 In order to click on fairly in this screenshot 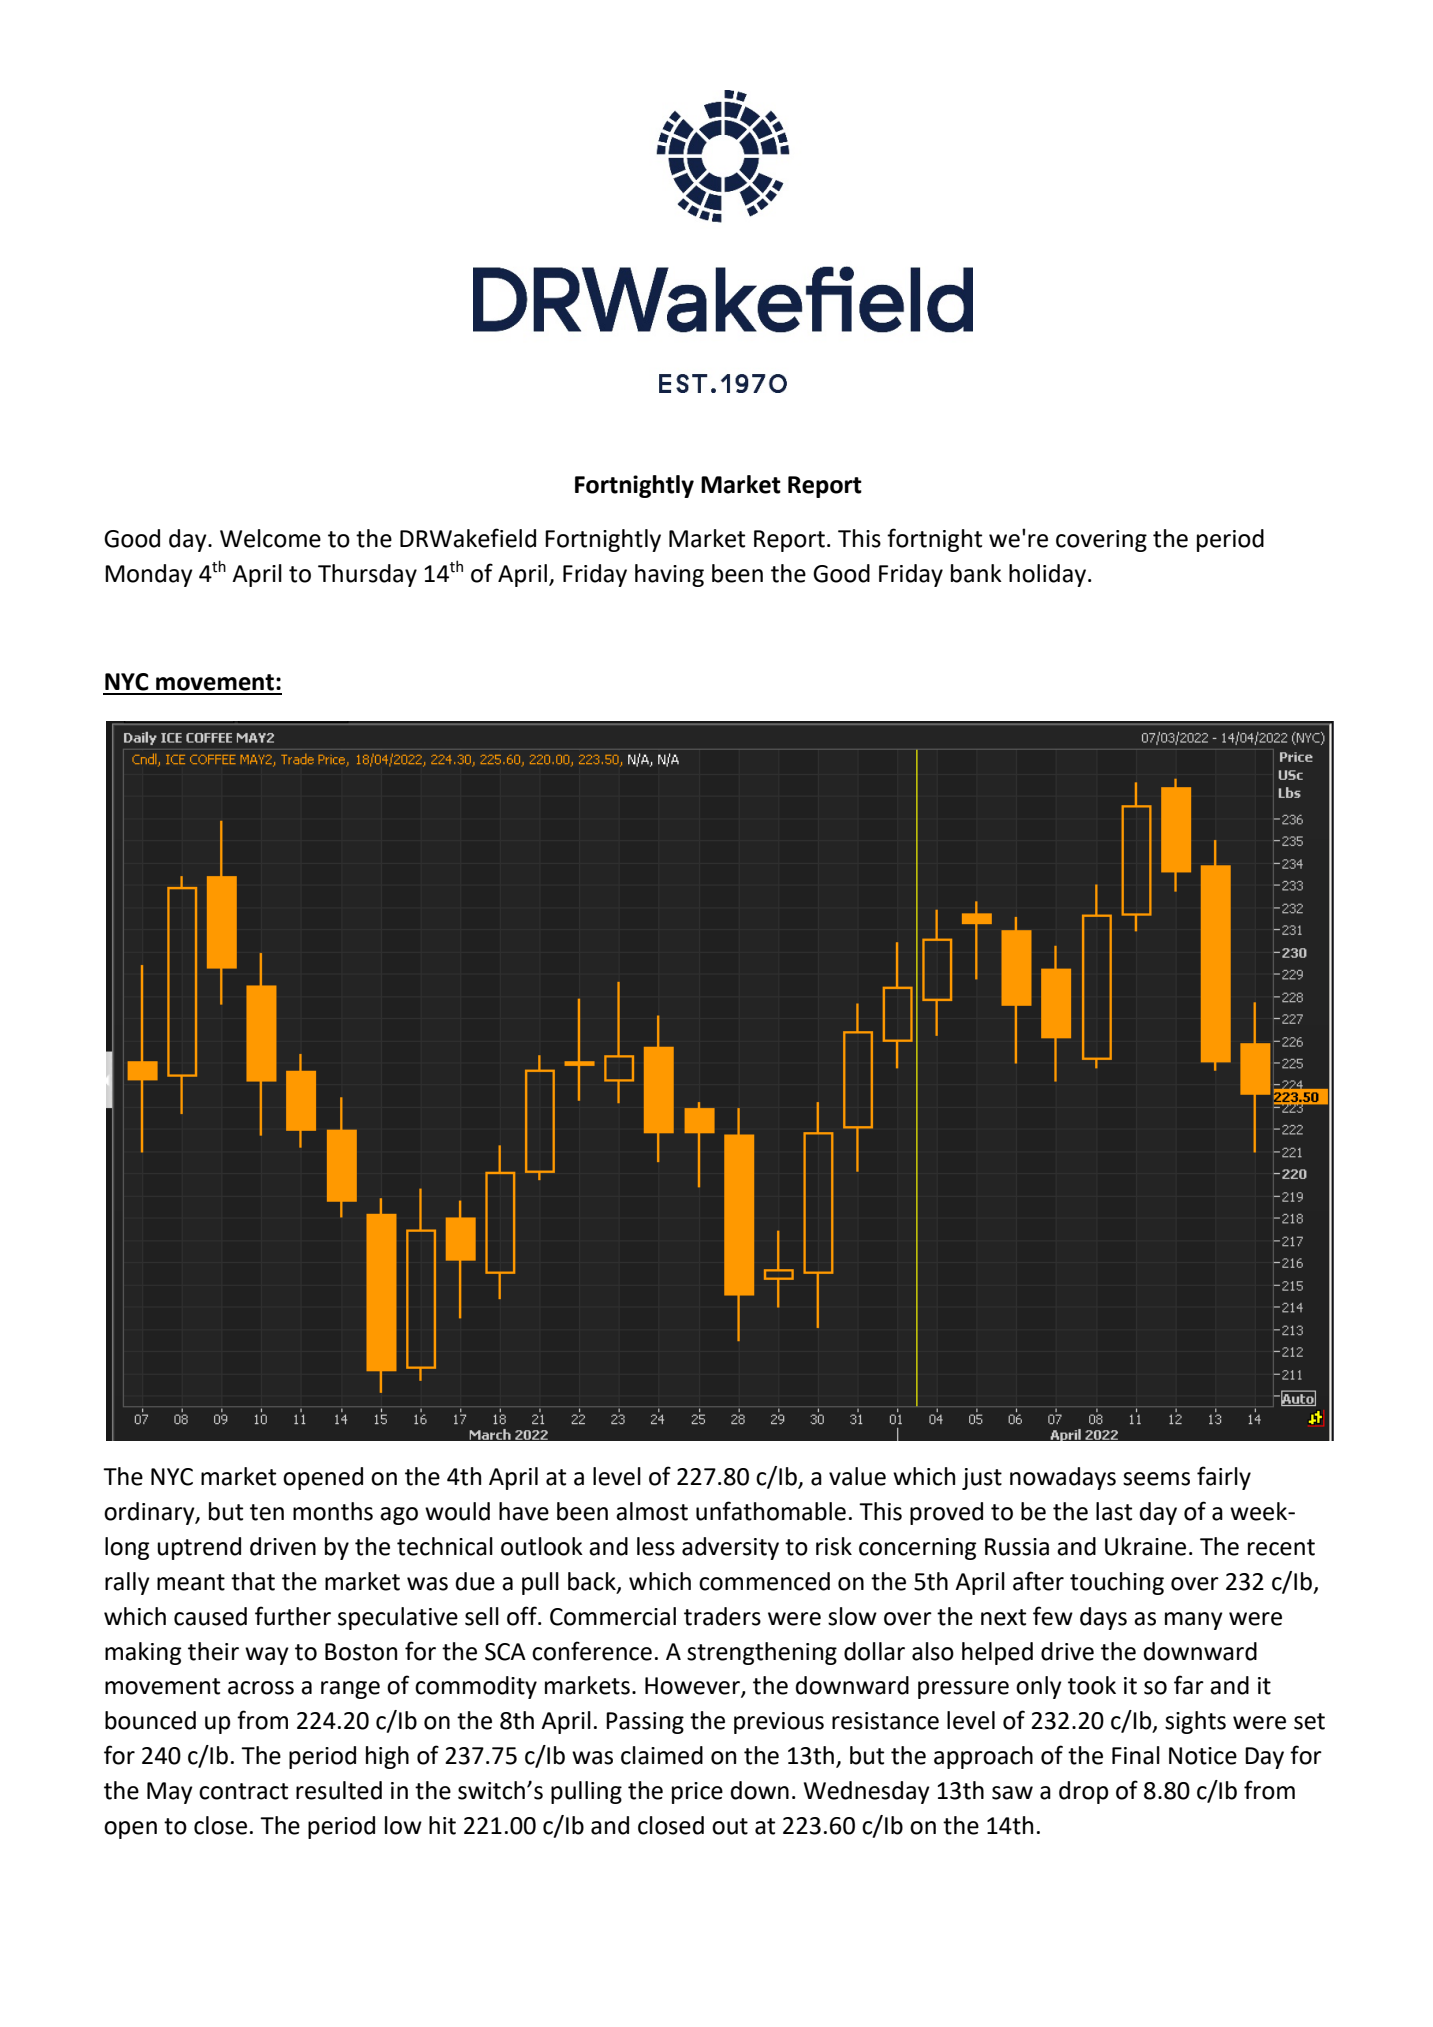, I will do `click(1224, 1478)`.
